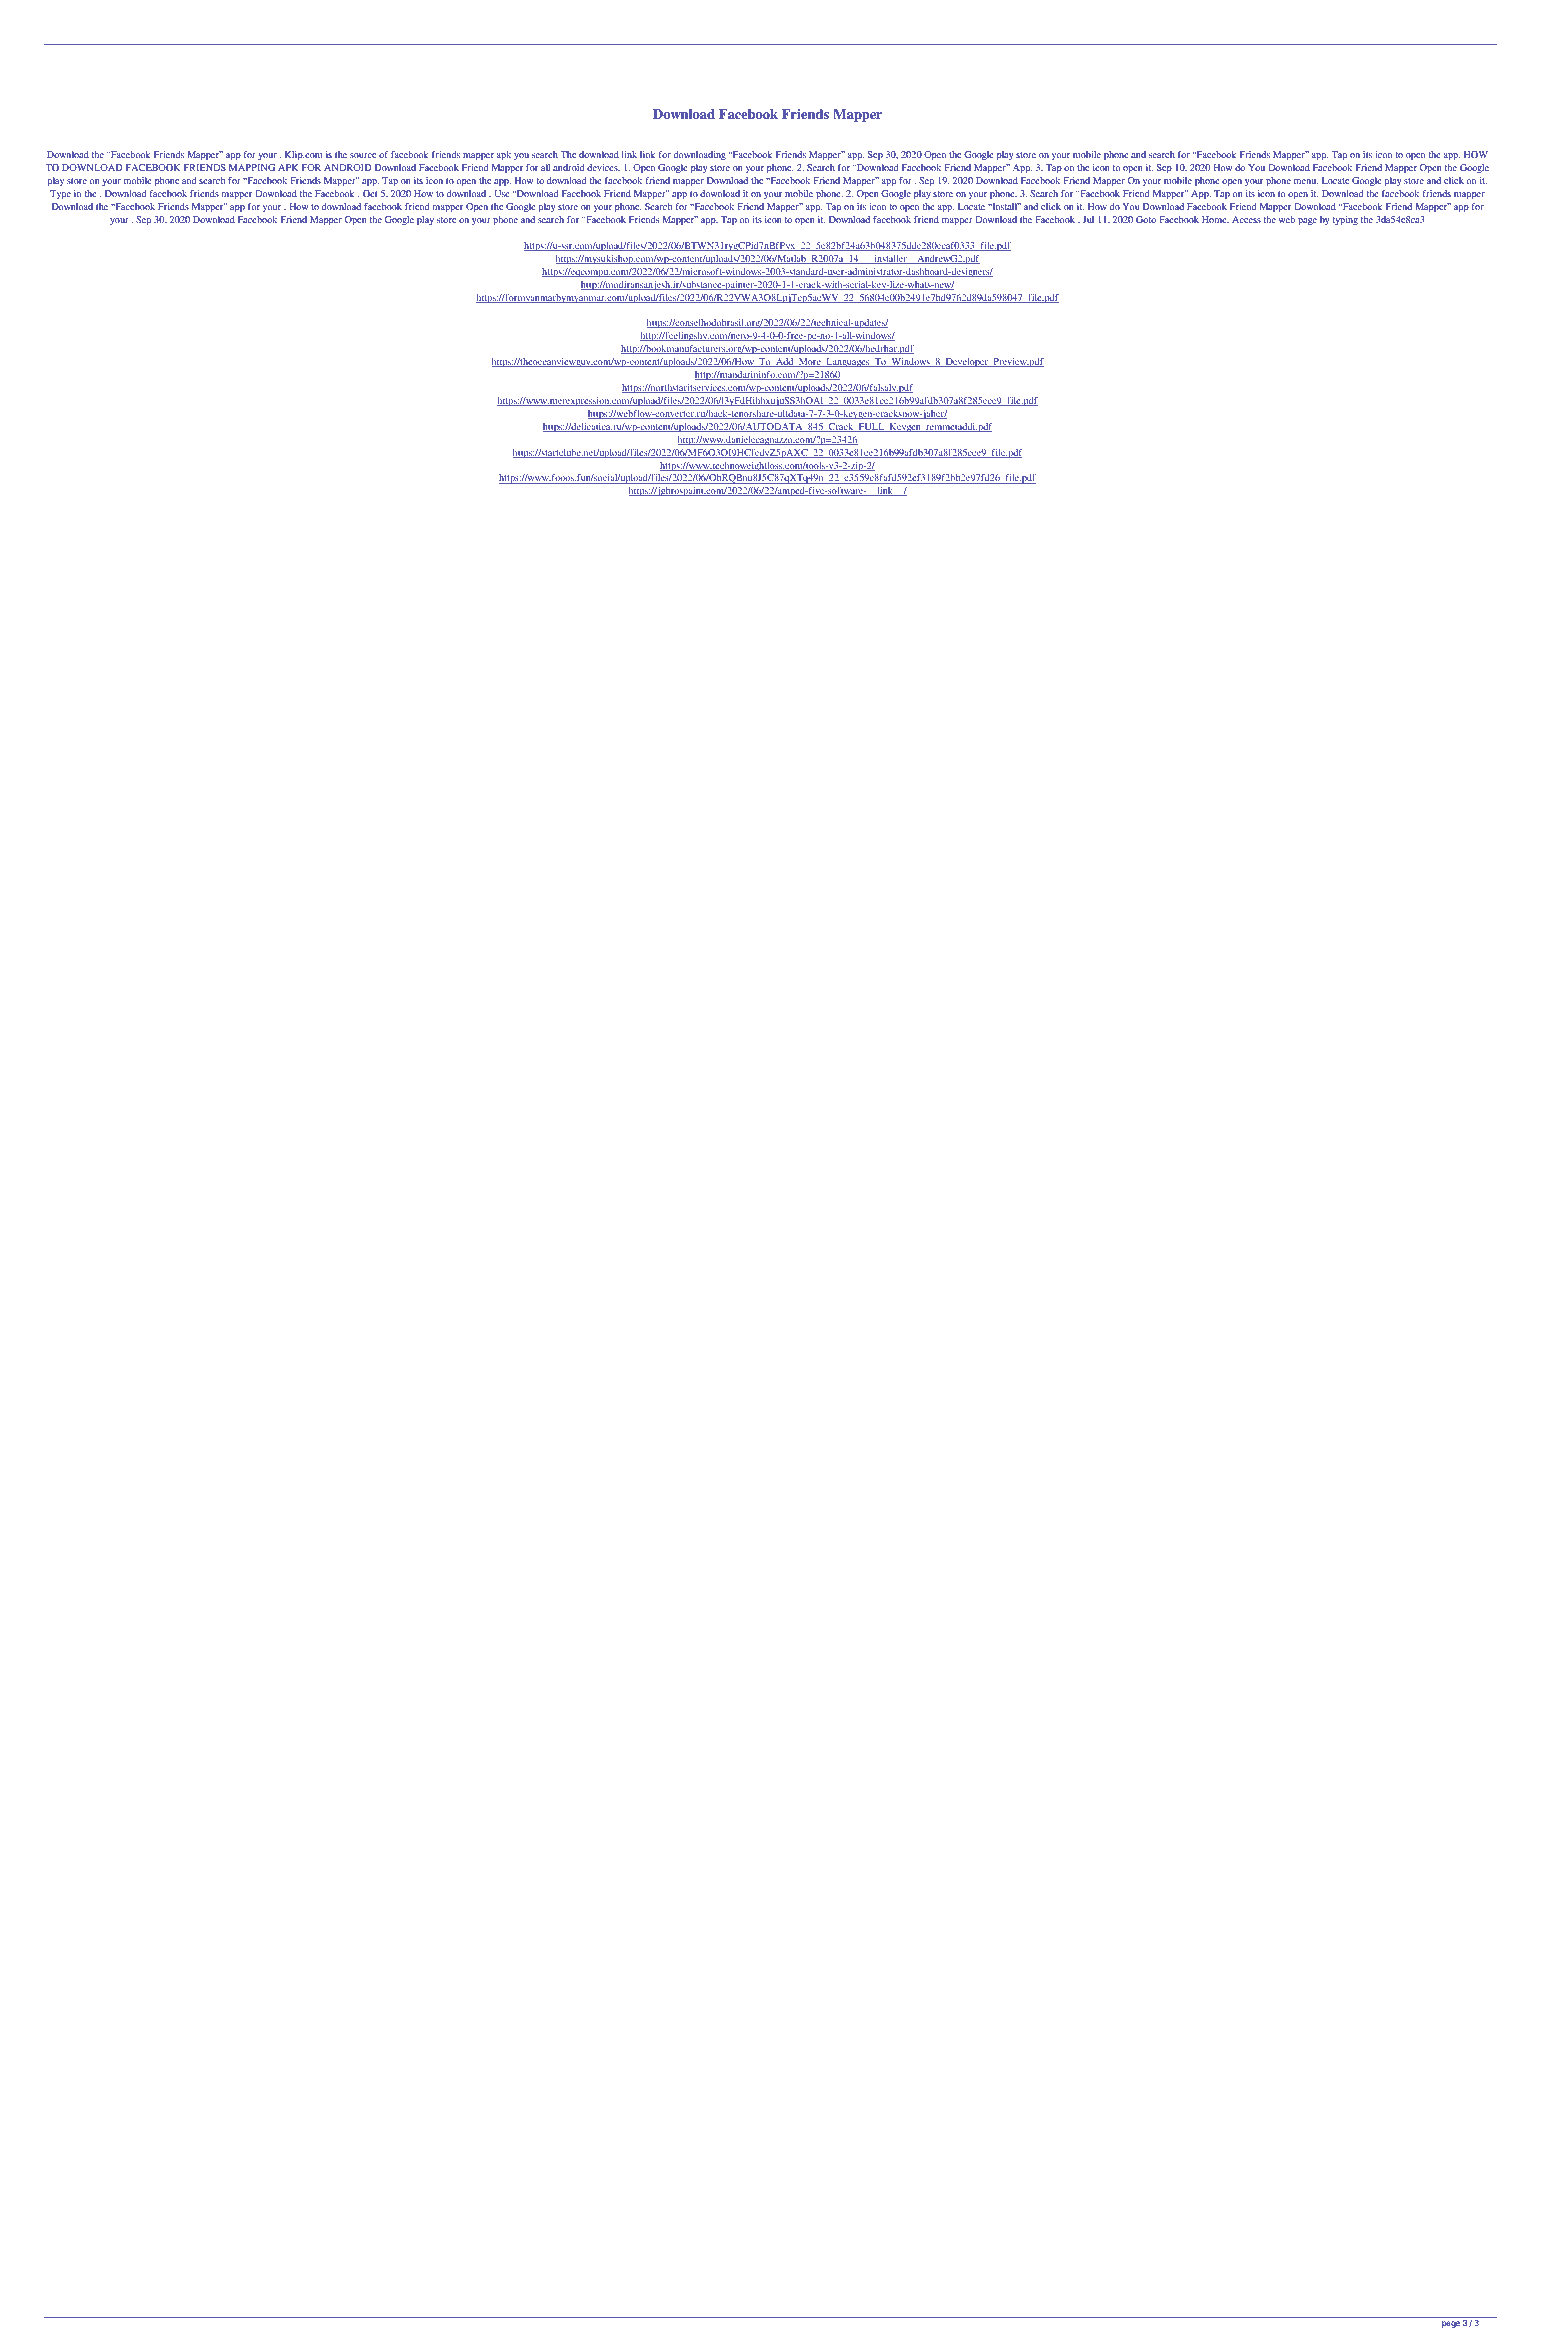 The width and height of the image is (1541, 2347). Describe the element at coordinates (252, 167) in the image. I see `MAPPING` at that location.
